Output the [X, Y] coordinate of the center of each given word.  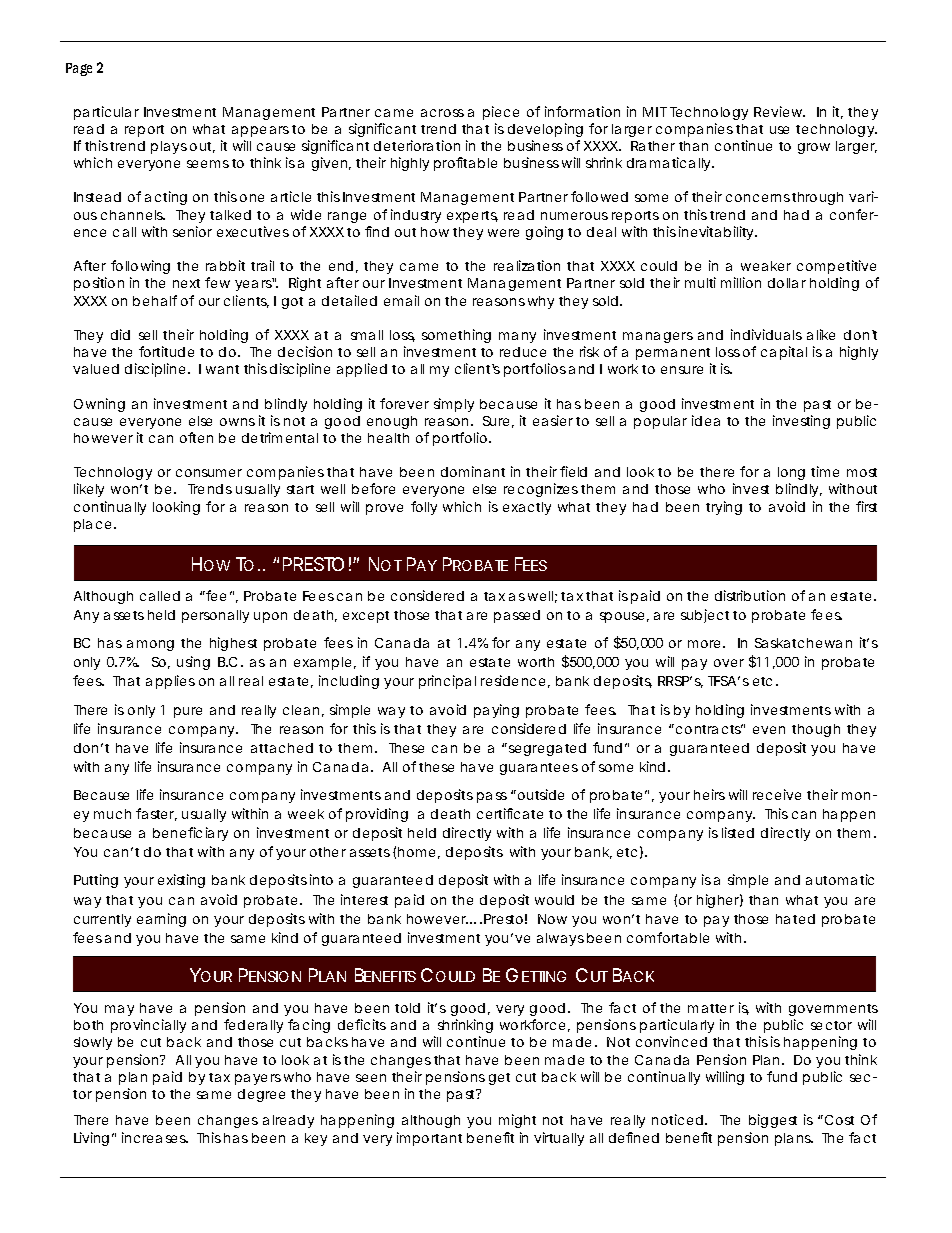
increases [155, 1137]
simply [454, 405]
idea [706, 420]
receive [777, 794]
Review [779, 111]
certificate [510, 813]
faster [156, 814]
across [442, 113]
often [196, 437]
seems [210, 164]
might [517, 1121]
